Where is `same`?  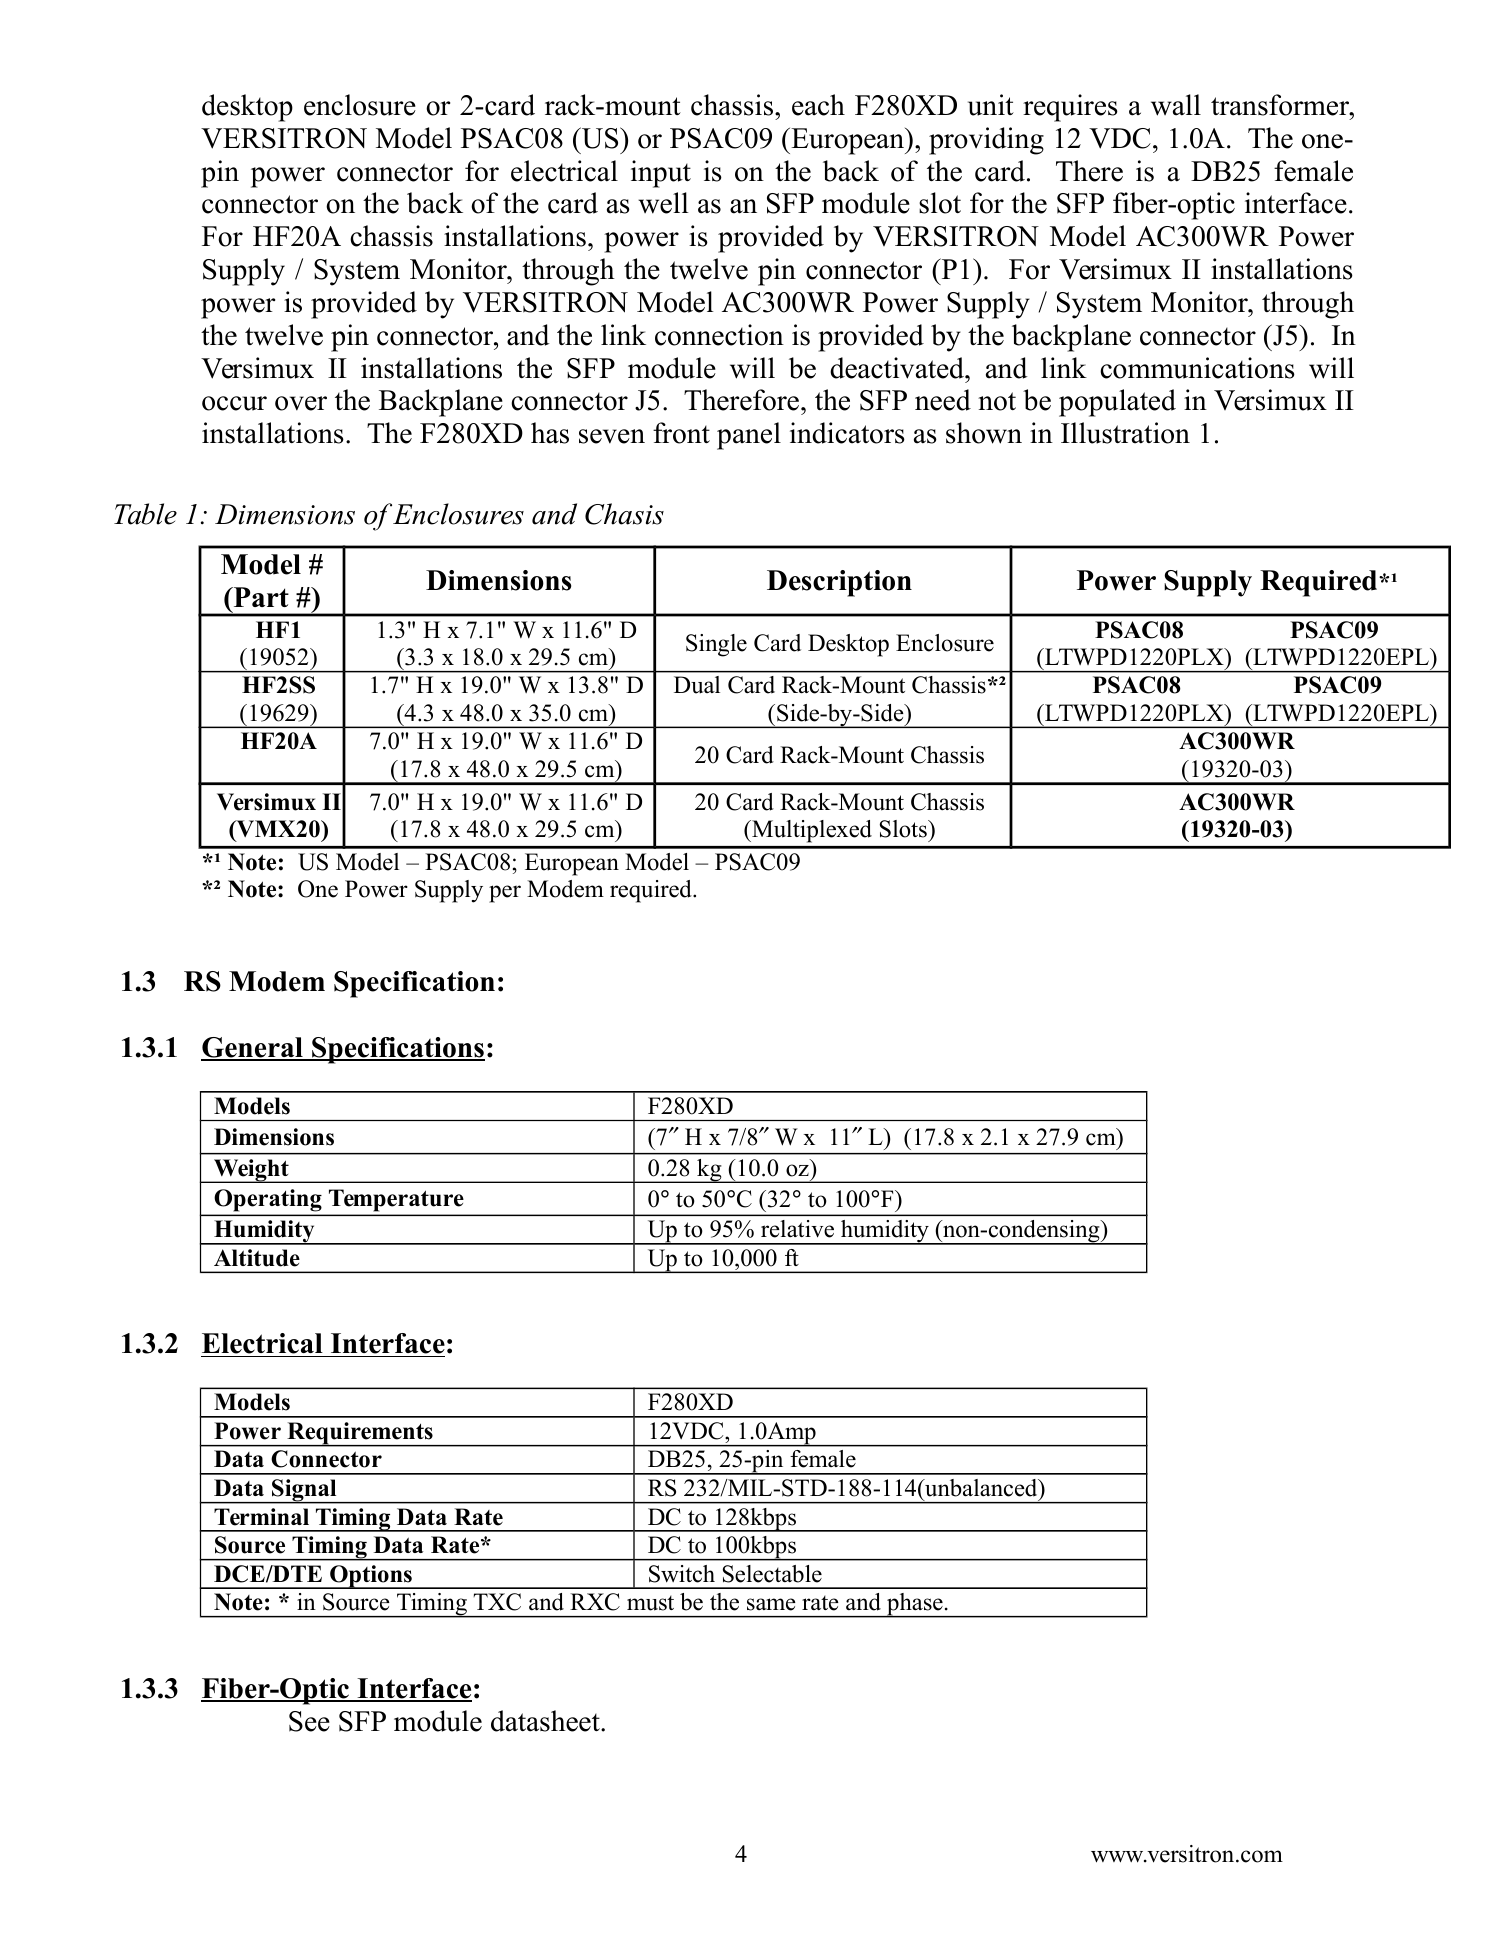
same is located at coordinates (771, 1604).
